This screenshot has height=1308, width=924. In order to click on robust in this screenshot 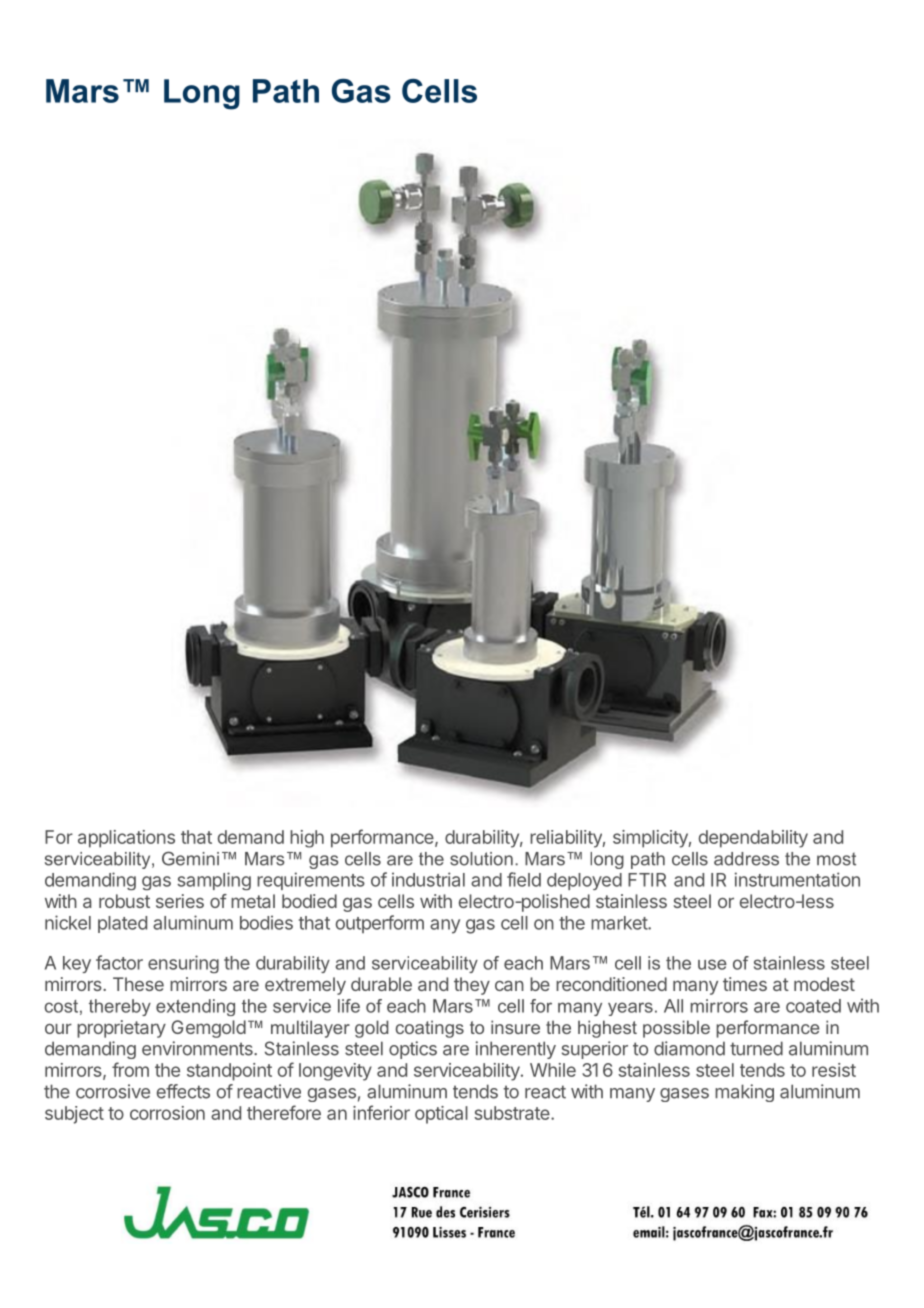, I will do `click(124, 901)`.
